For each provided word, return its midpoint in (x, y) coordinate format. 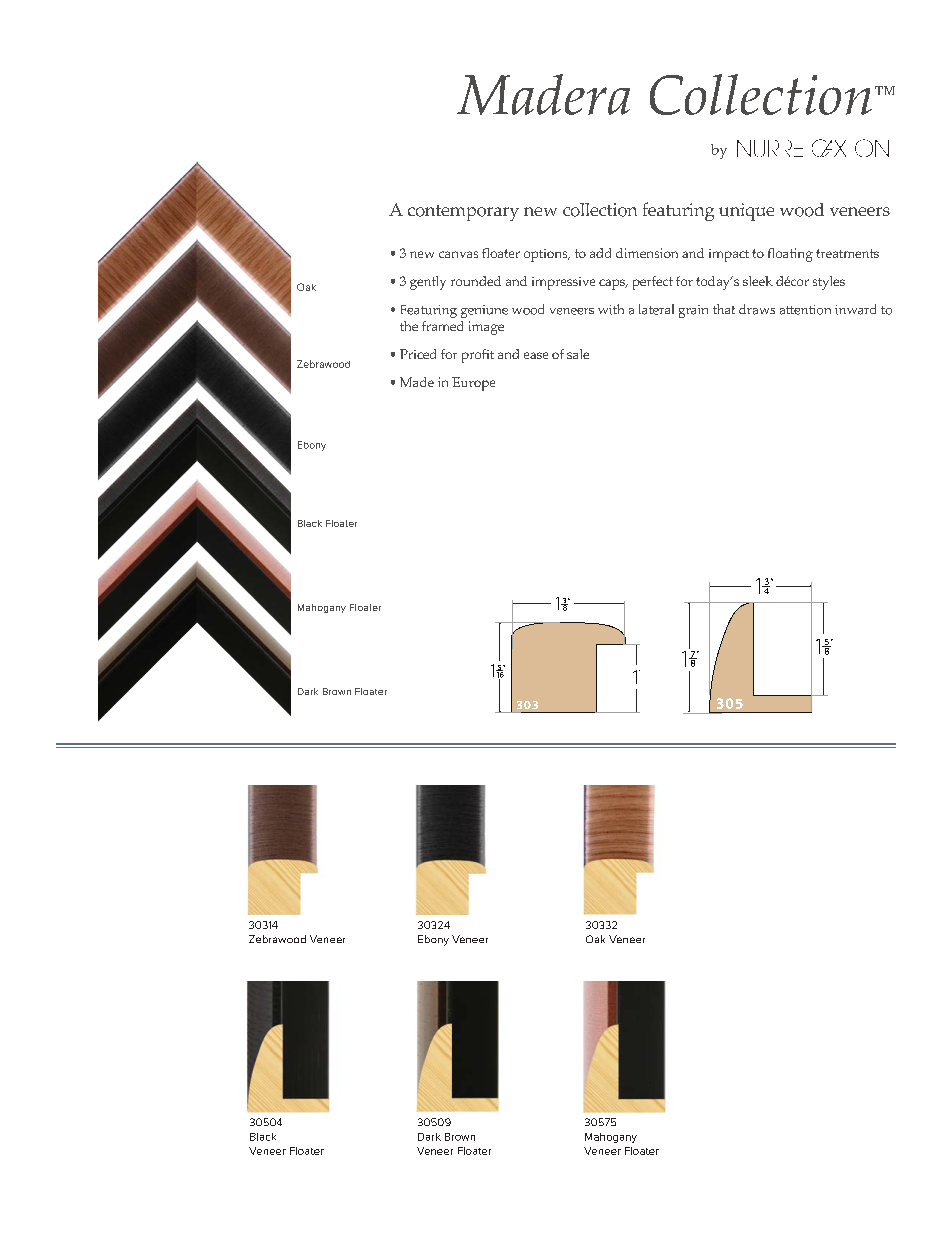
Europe (473, 384)
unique (746, 212)
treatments (847, 253)
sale (578, 354)
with (611, 309)
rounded (476, 281)
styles (829, 283)
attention (805, 310)
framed (442, 326)
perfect (653, 283)
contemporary (463, 213)
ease (536, 355)
